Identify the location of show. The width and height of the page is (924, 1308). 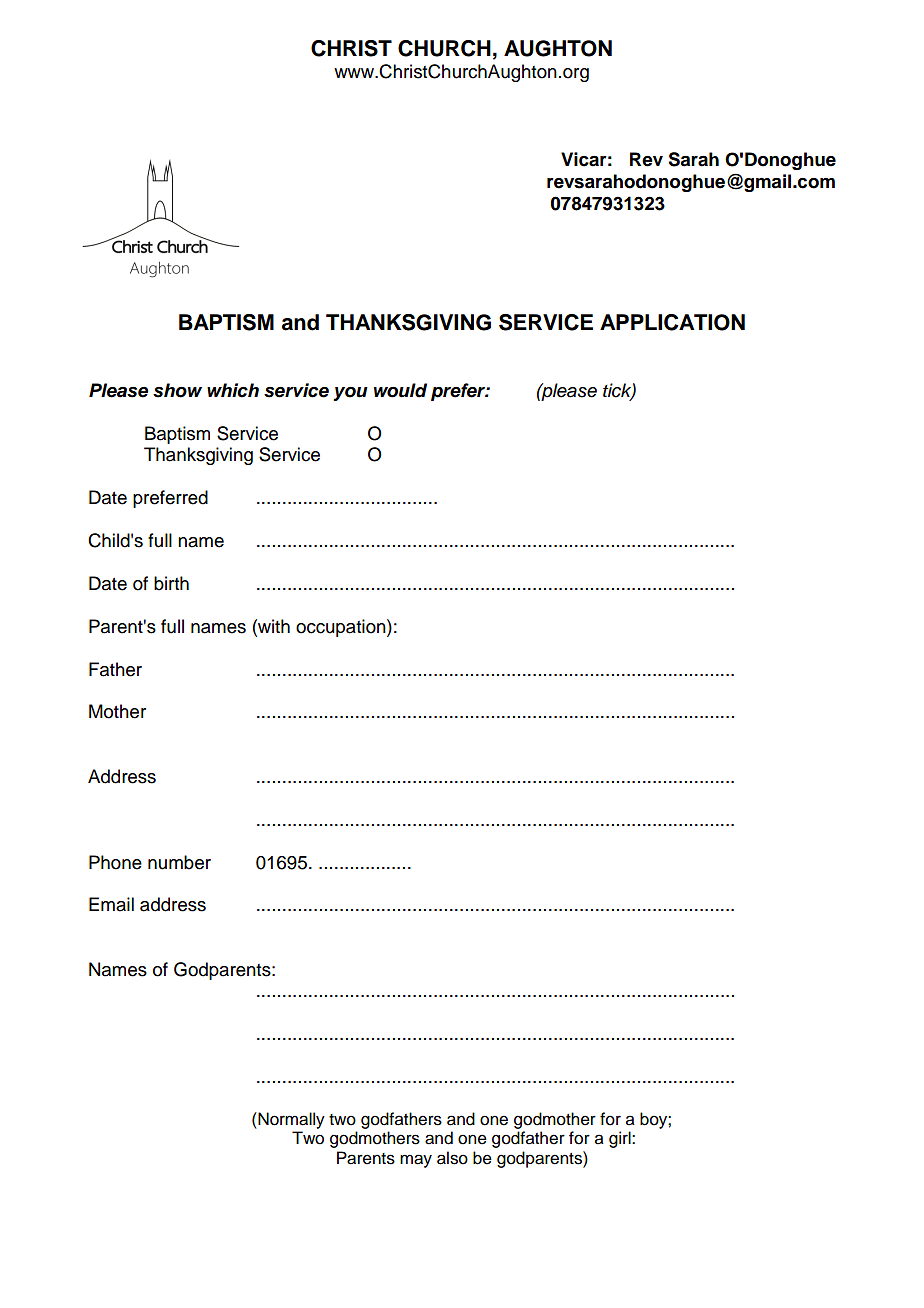
(177, 390).
